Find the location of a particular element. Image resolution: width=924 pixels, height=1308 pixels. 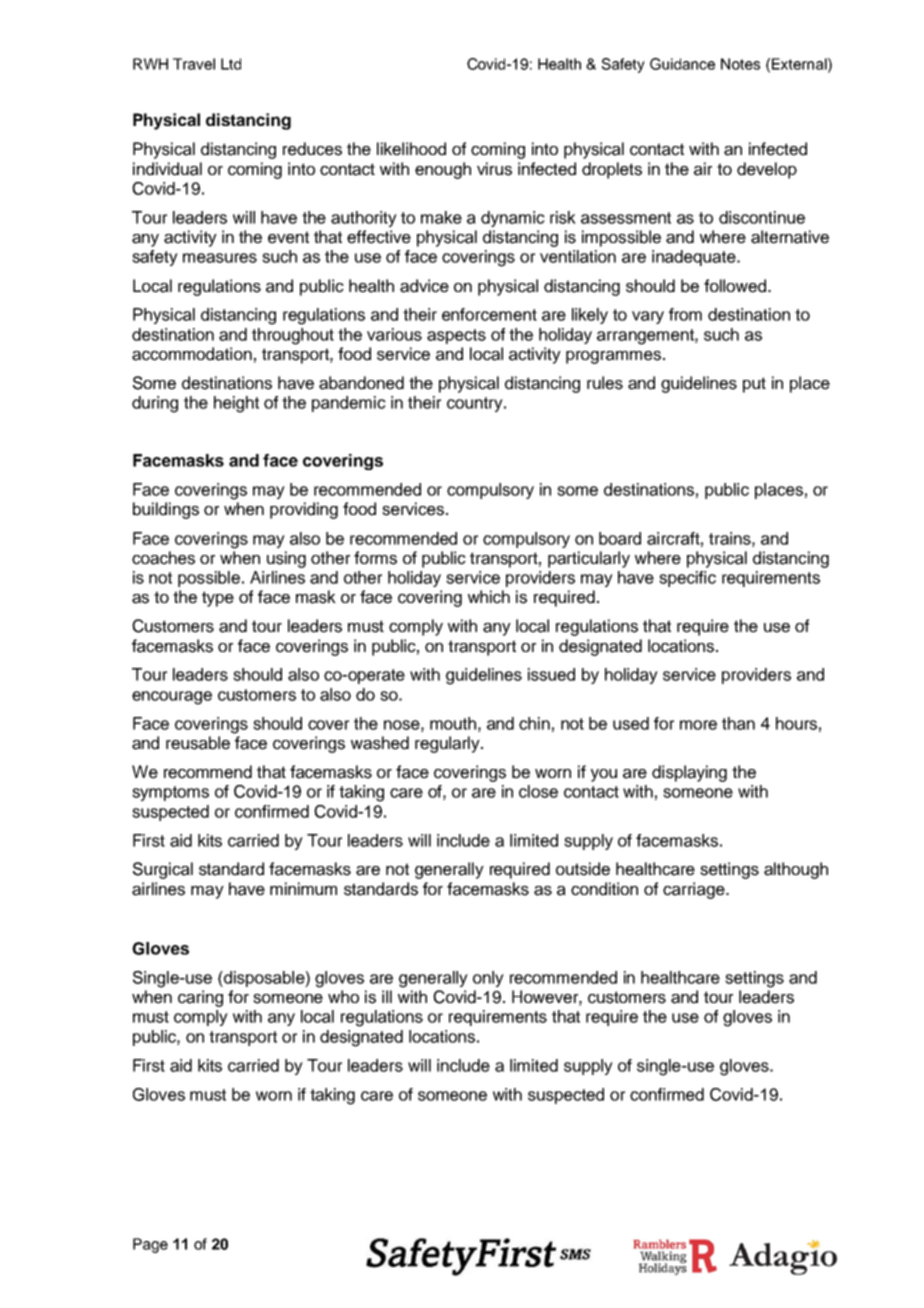

height is located at coordinates (236, 404).
